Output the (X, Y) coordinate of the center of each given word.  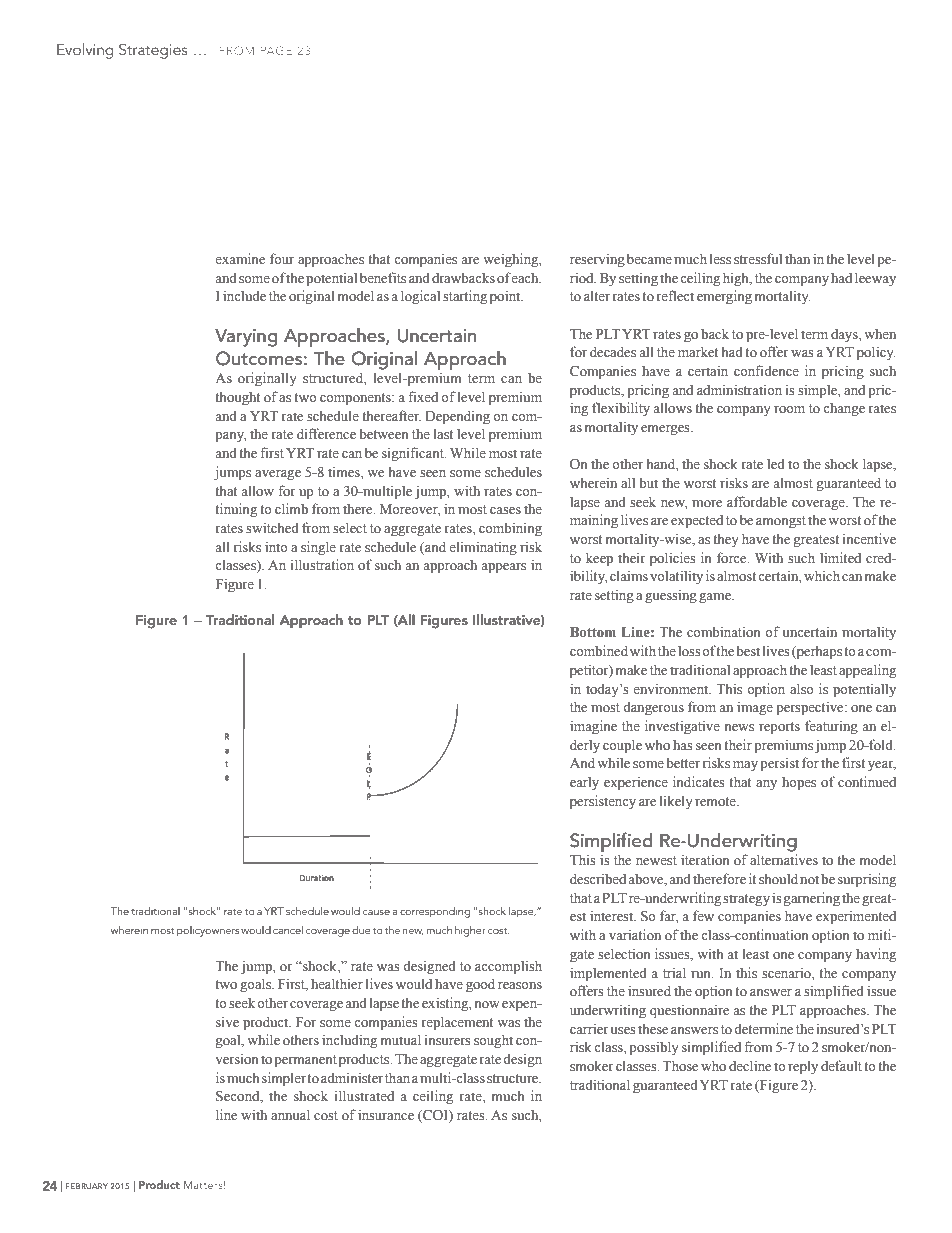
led (776, 463)
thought (237, 398)
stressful (758, 259)
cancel (288, 930)
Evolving (85, 51)
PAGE (276, 50)
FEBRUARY (87, 1186)
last (443, 434)
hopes (799, 783)
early (584, 783)
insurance (386, 1114)
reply (803, 1067)
